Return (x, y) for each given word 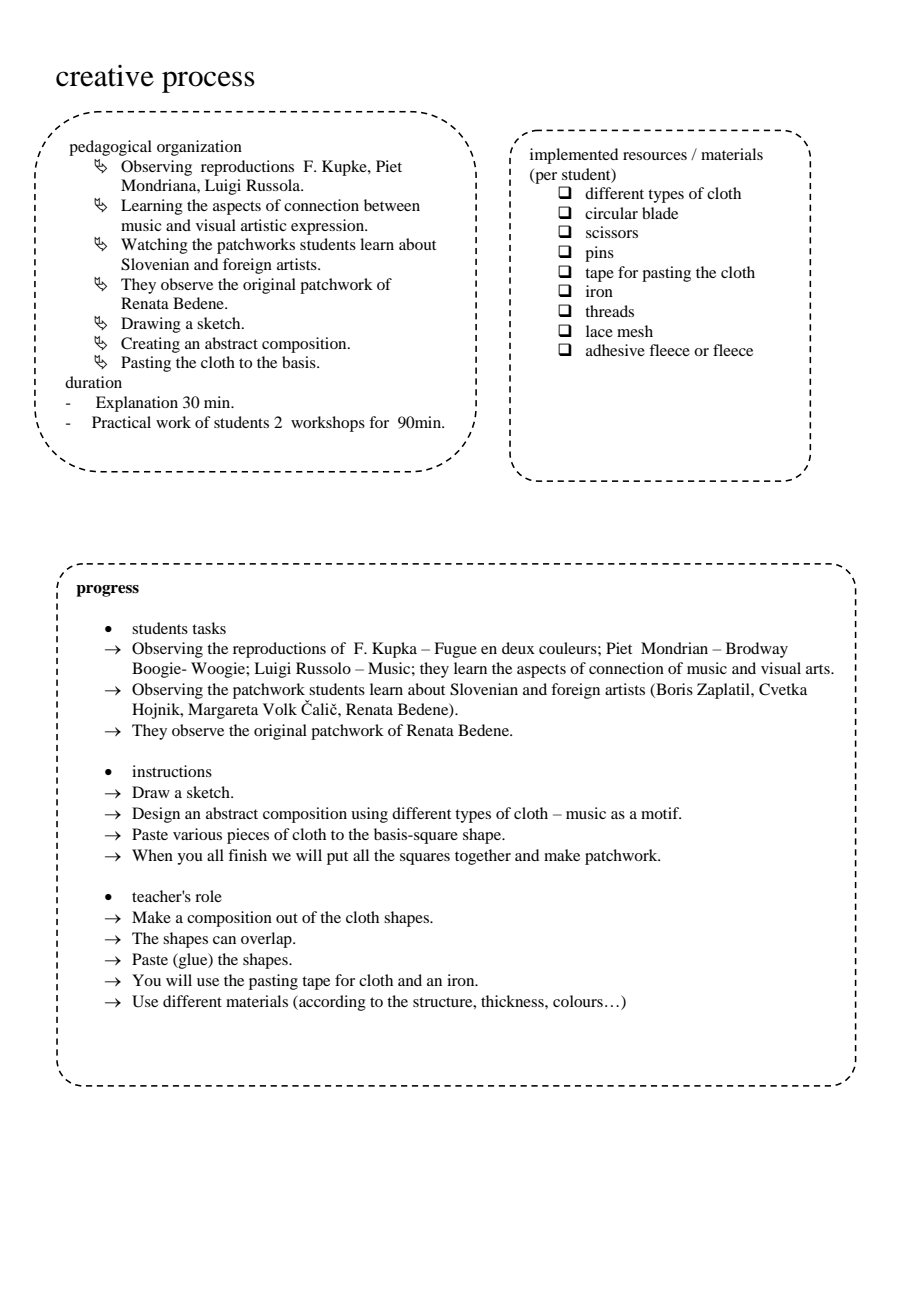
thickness (513, 1001)
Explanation (137, 404)
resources (655, 156)
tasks (209, 628)
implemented (574, 156)
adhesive (615, 350)
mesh (635, 331)
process (208, 82)
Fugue (455, 650)
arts (819, 669)
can (224, 940)
